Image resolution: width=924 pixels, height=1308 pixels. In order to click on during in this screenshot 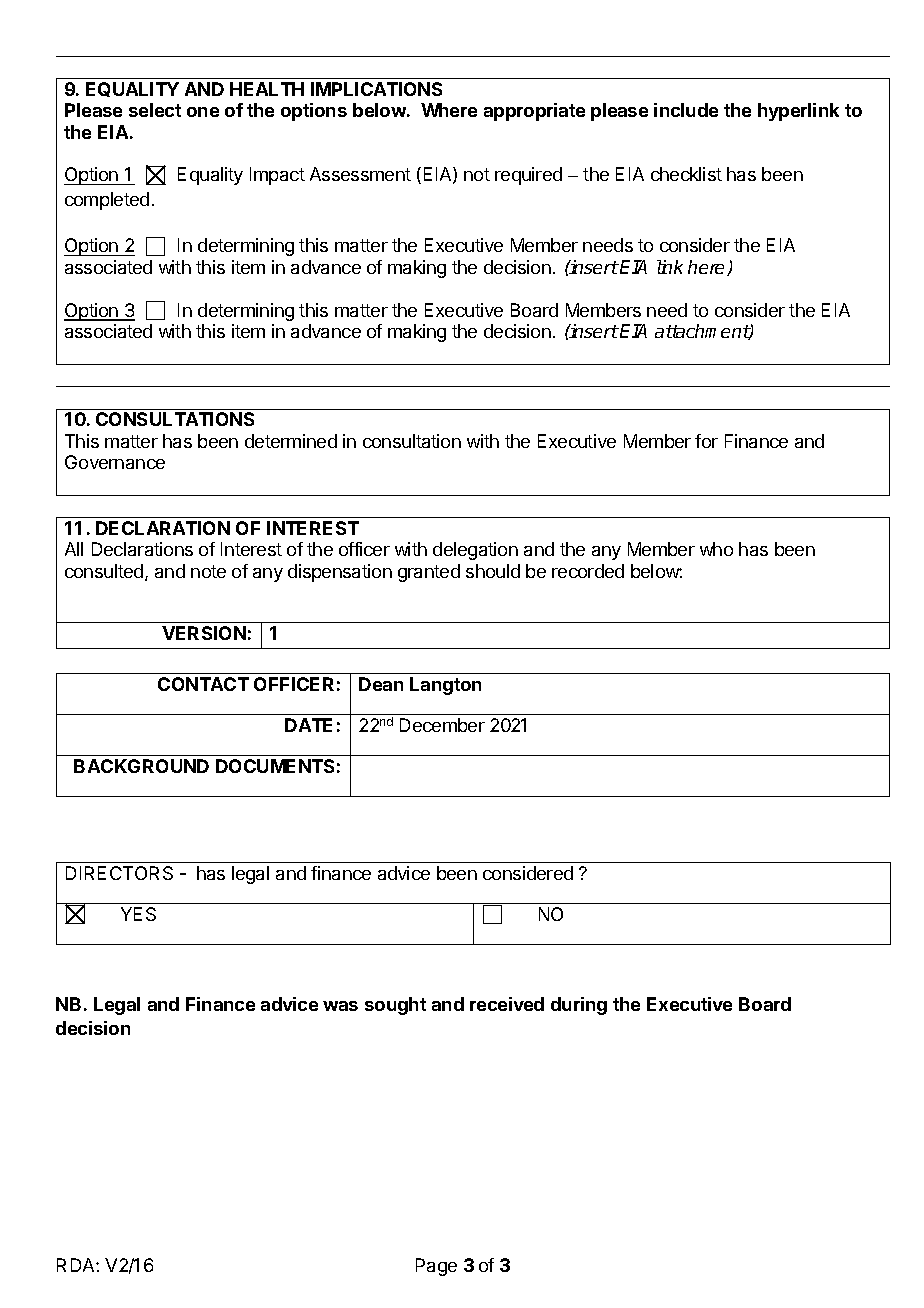, I will do `click(579, 1006)`.
